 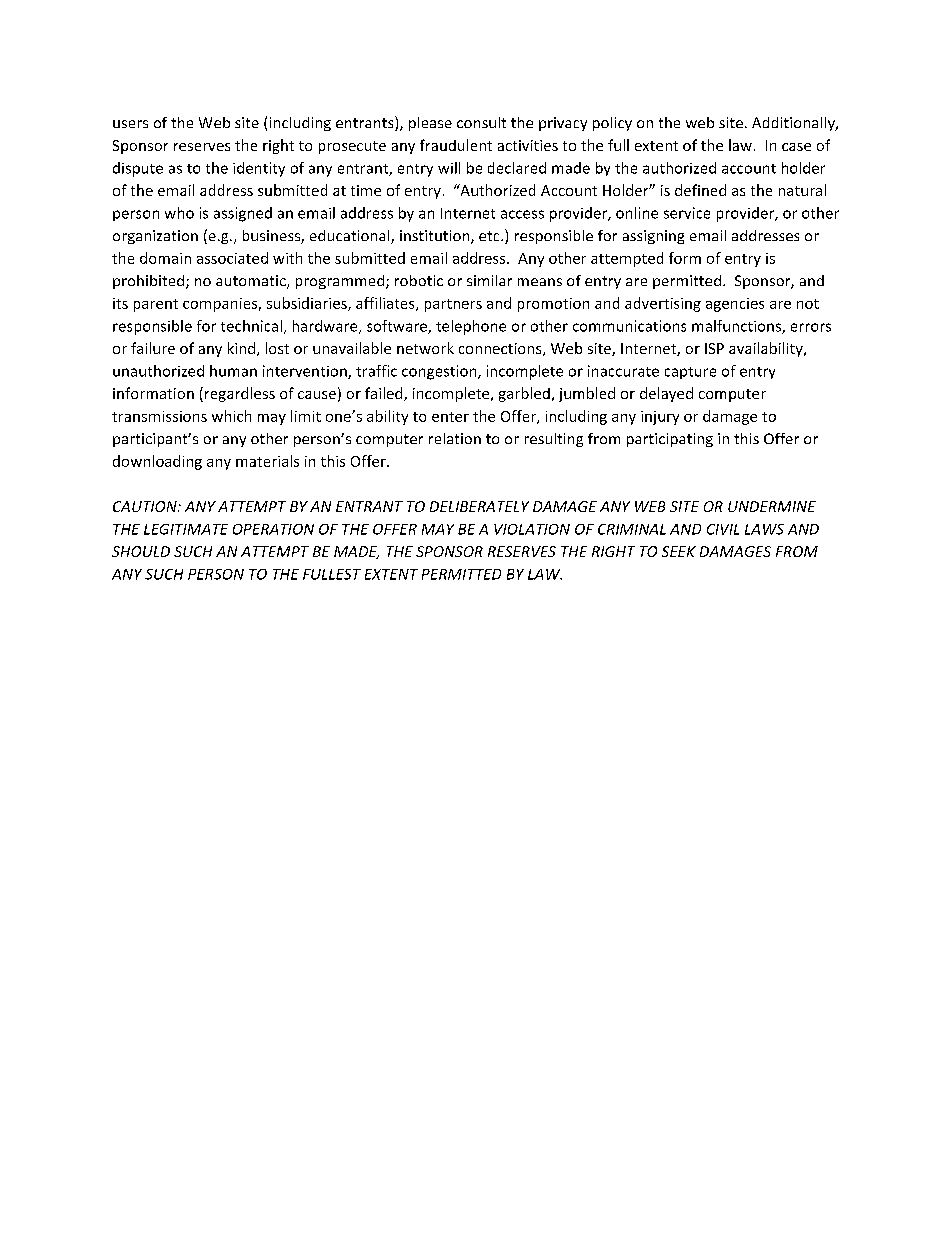 I want to click on agencies, so click(x=735, y=305).
